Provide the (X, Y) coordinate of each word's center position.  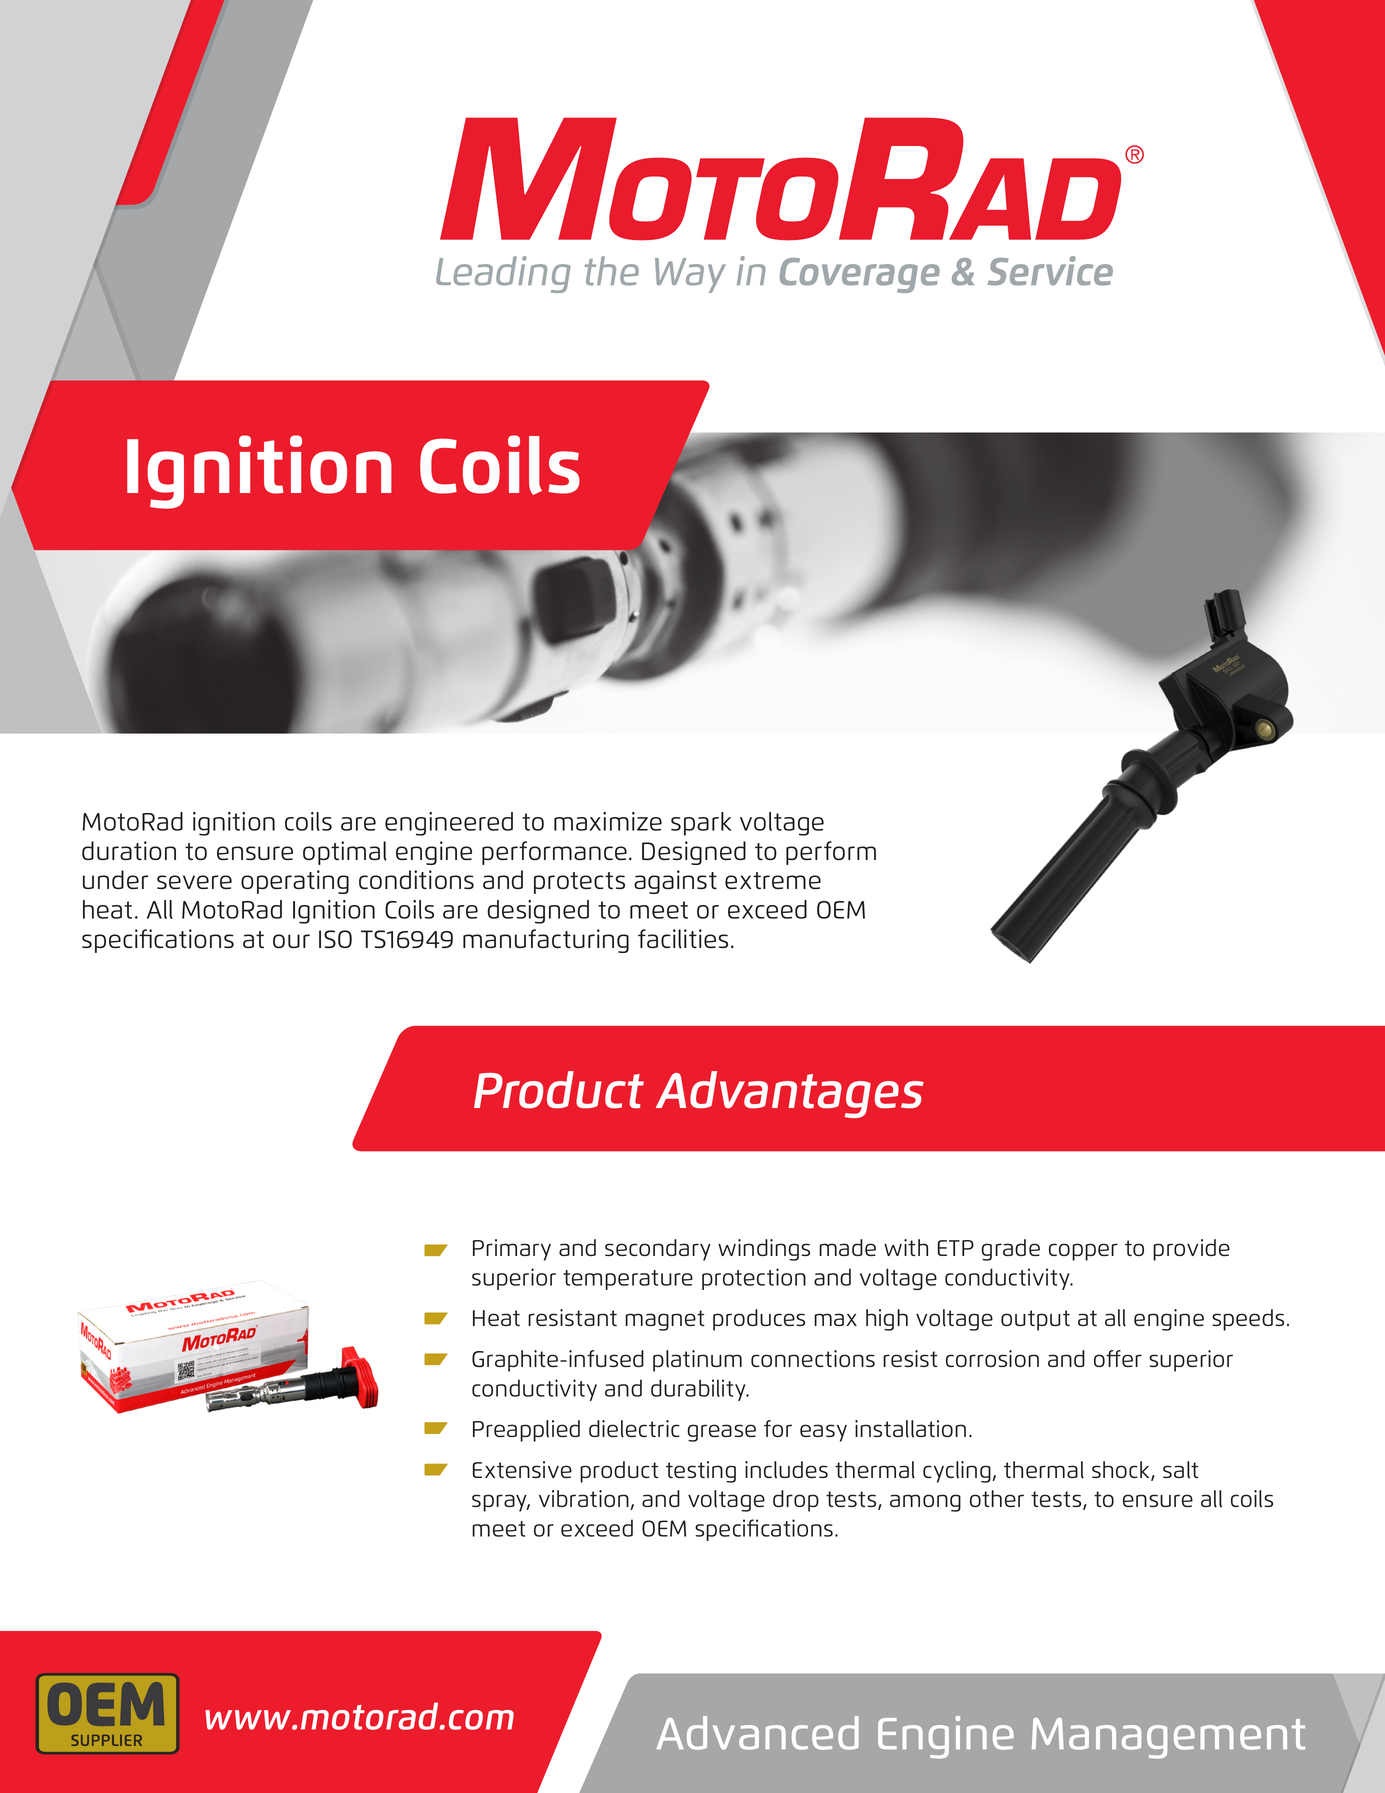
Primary (512, 1250)
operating (295, 882)
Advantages (790, 1094)
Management (1168, 1738)
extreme (773, 880)
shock (1122, 1471)
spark (701, 824)
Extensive (522, 1469)
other (997, 1498)
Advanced (757, 1733)
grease (721, 1433)
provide (1191, 1250)
